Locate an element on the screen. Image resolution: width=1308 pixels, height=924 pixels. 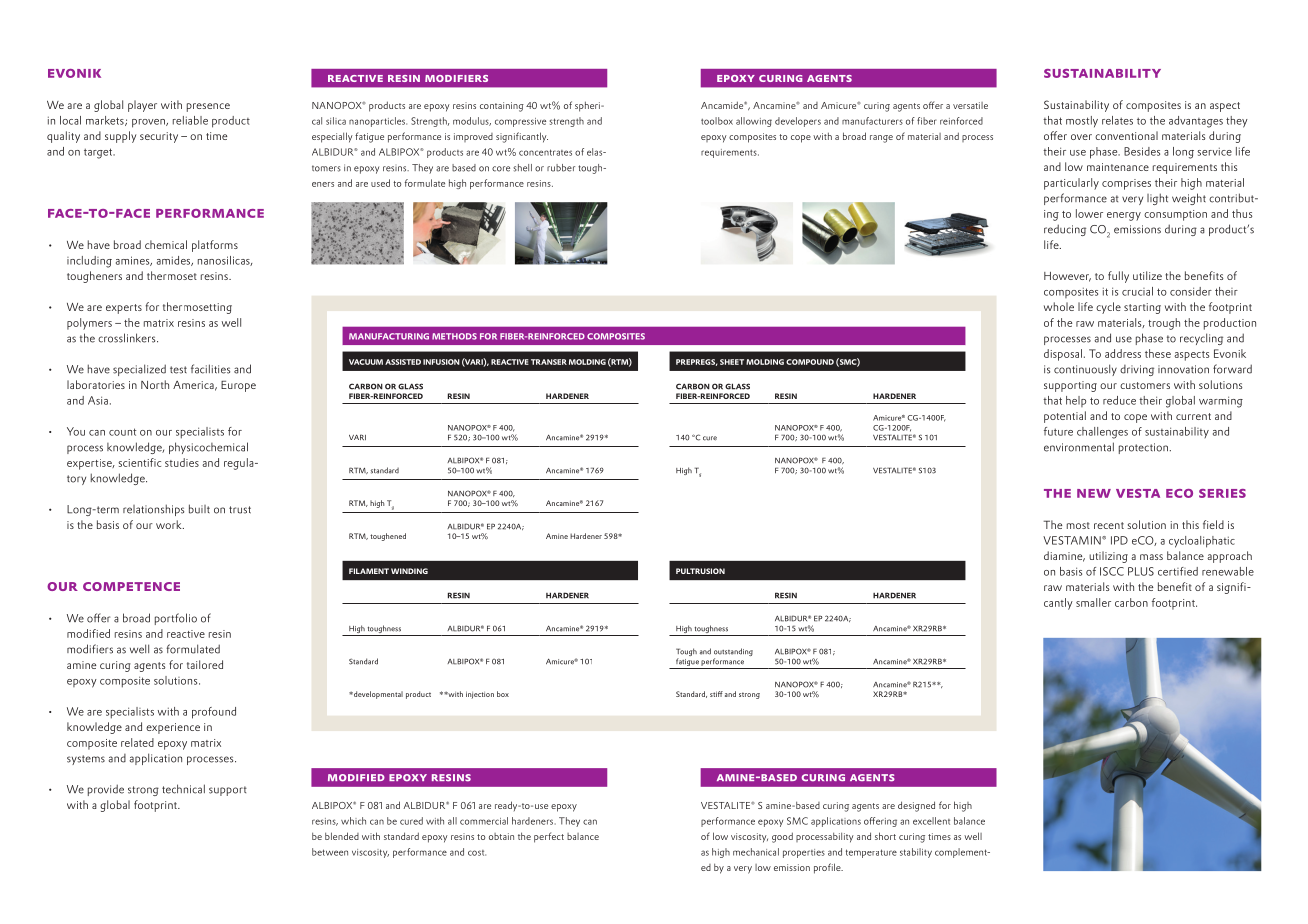
between is located at coordinates (330, 852).
